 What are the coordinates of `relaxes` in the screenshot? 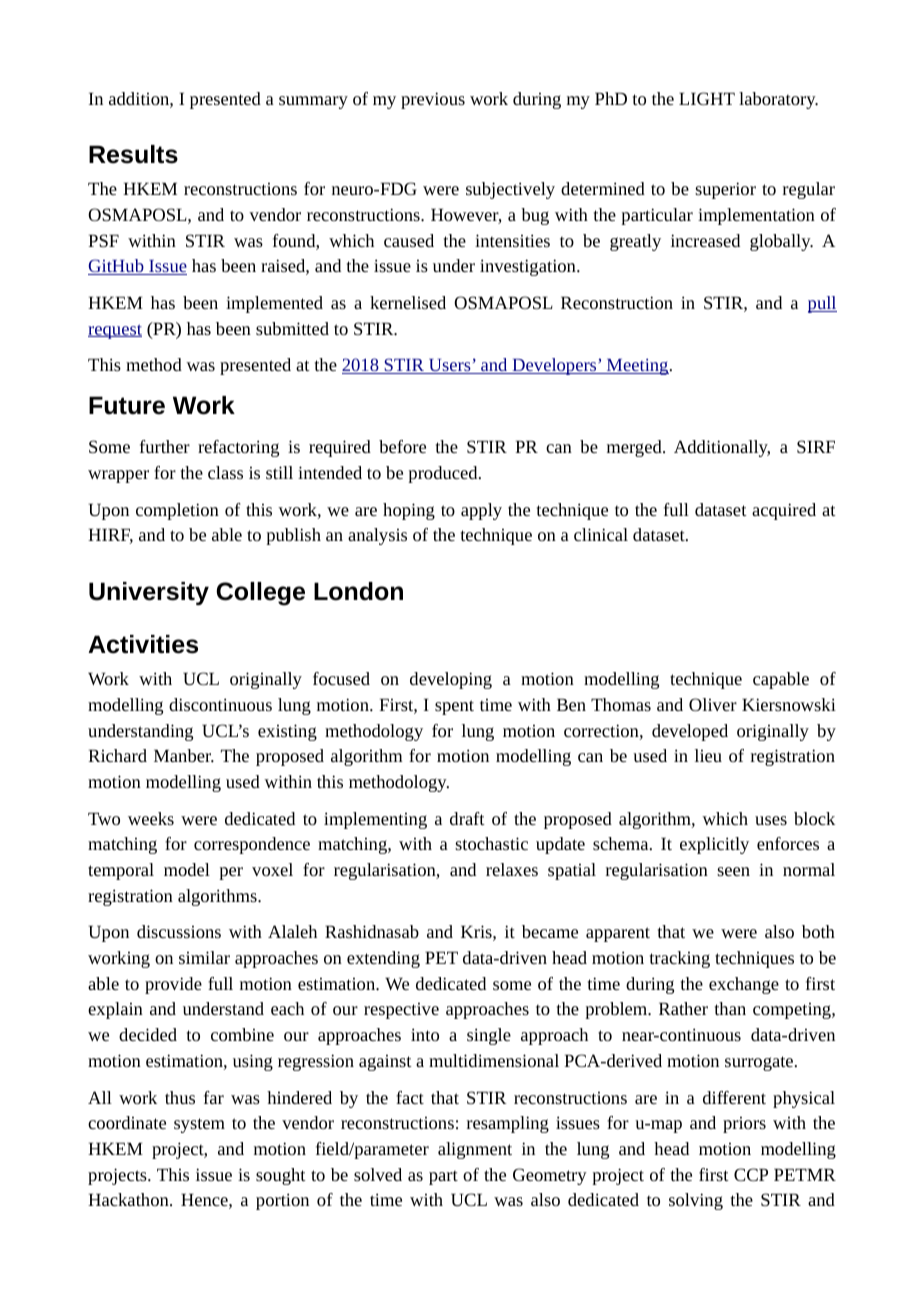 It's located at (512, 869).
